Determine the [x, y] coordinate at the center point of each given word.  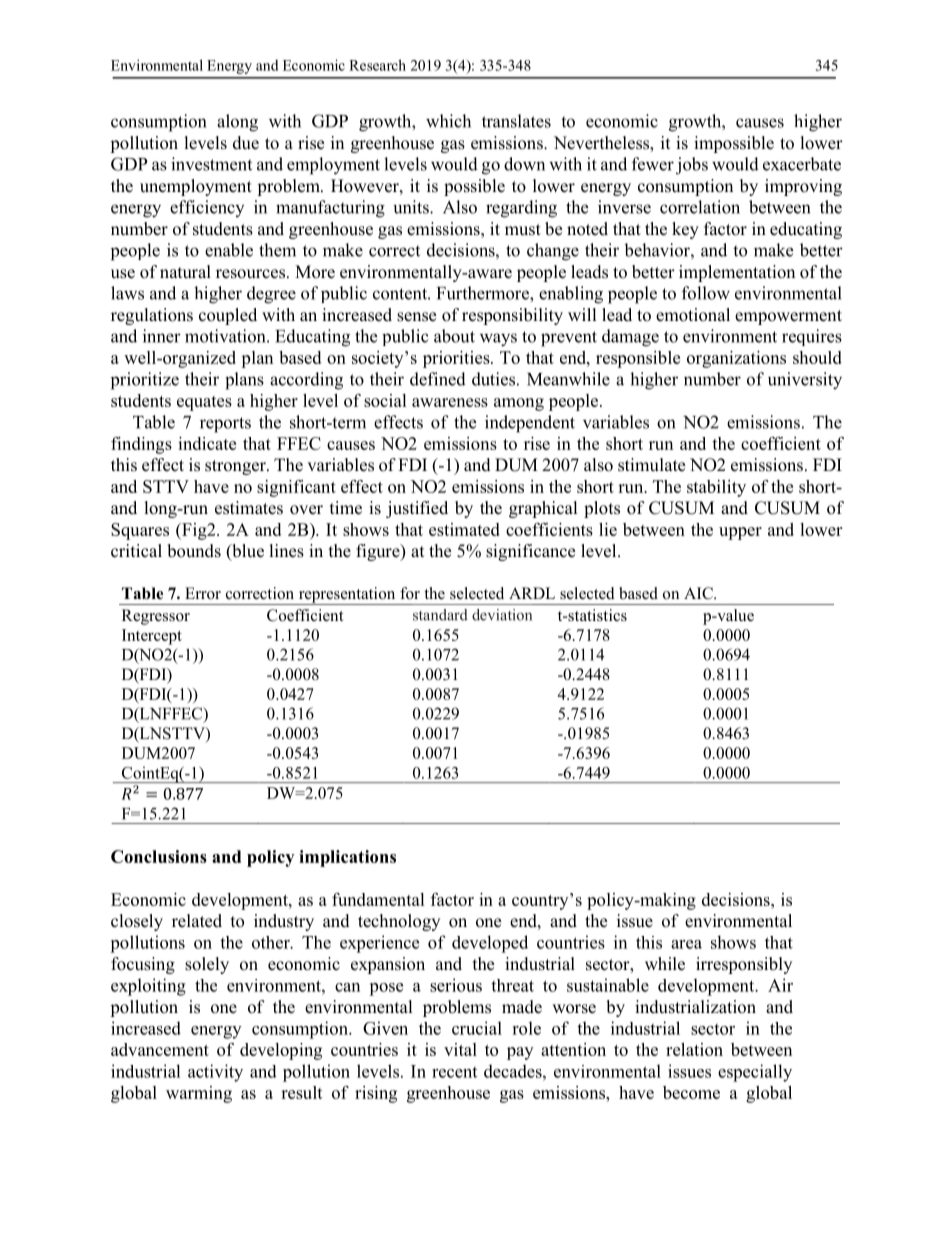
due [246, 143]
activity [215, 1073]
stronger [236, 467]
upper [740, 533]
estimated [464, 529]
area [686, 944]
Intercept [152, 637]
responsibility [512, 316]
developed [490, 944]
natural [185, 271]
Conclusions [159, 856]
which [448, 121]
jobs [692, 166]
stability [716, 488]
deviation [502, 615]
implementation [737, 273]
